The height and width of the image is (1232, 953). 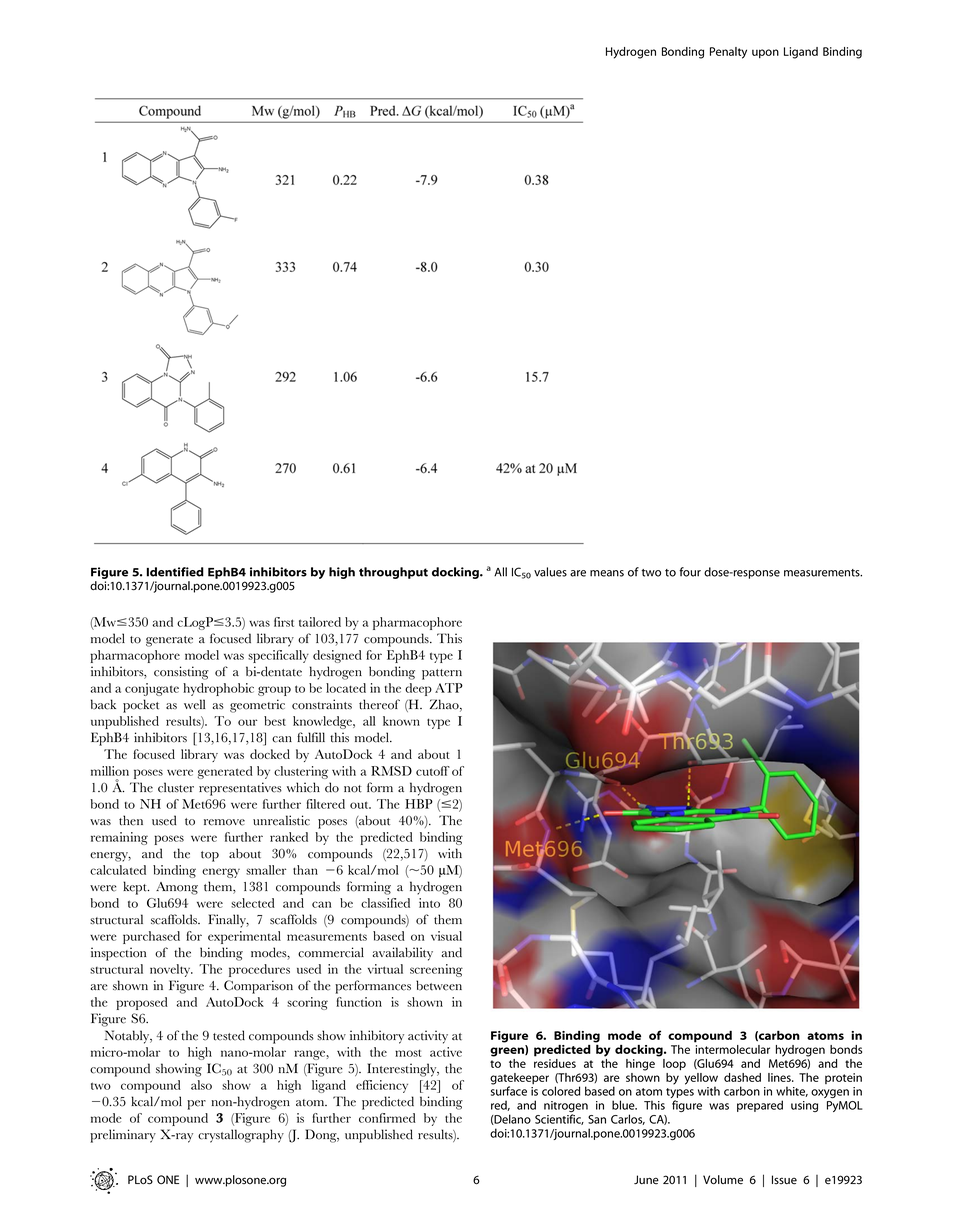 I want to click on representatives, so click(x=240, y=789).
